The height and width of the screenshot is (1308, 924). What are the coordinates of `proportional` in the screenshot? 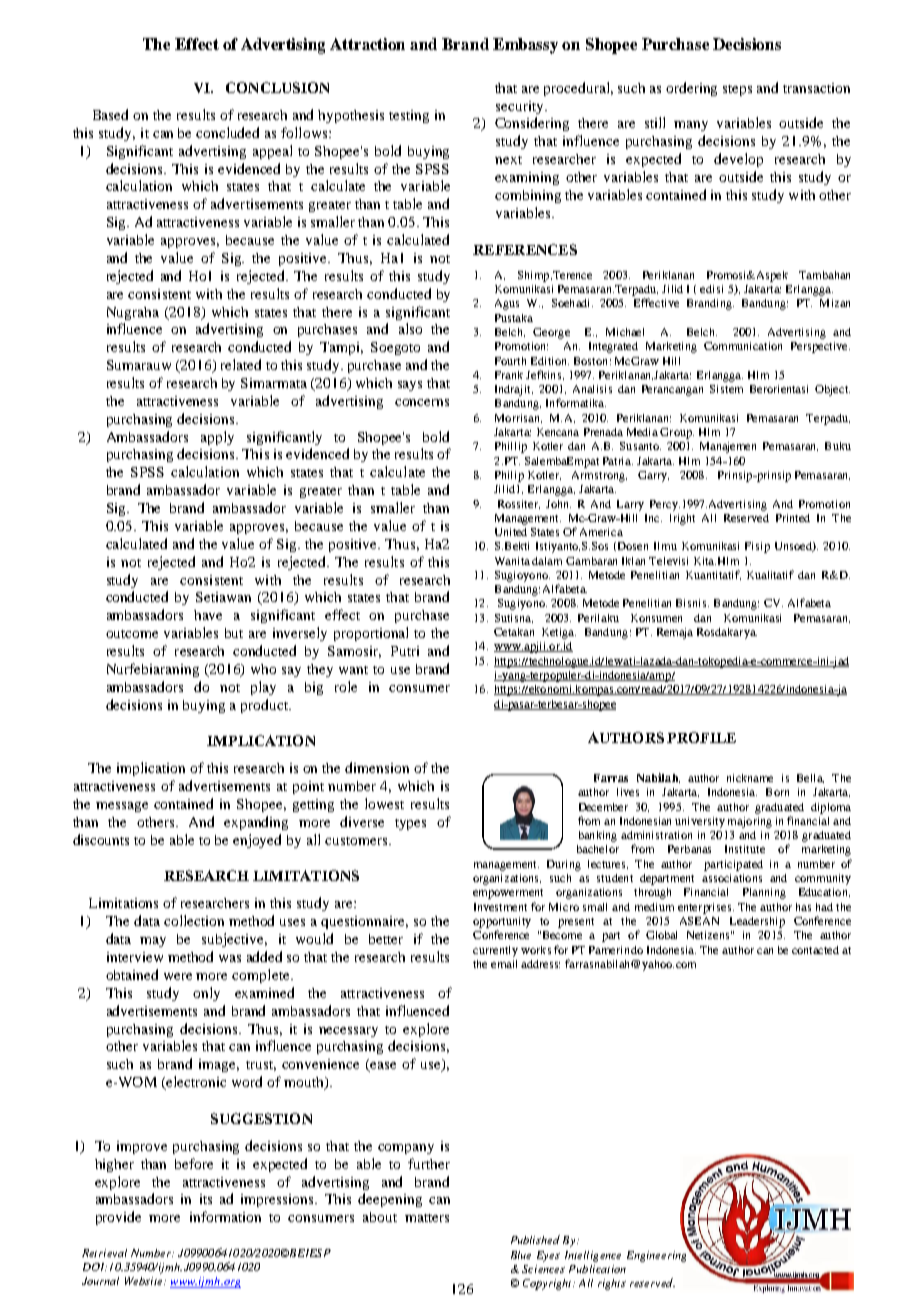 It's located at (371, 634).
